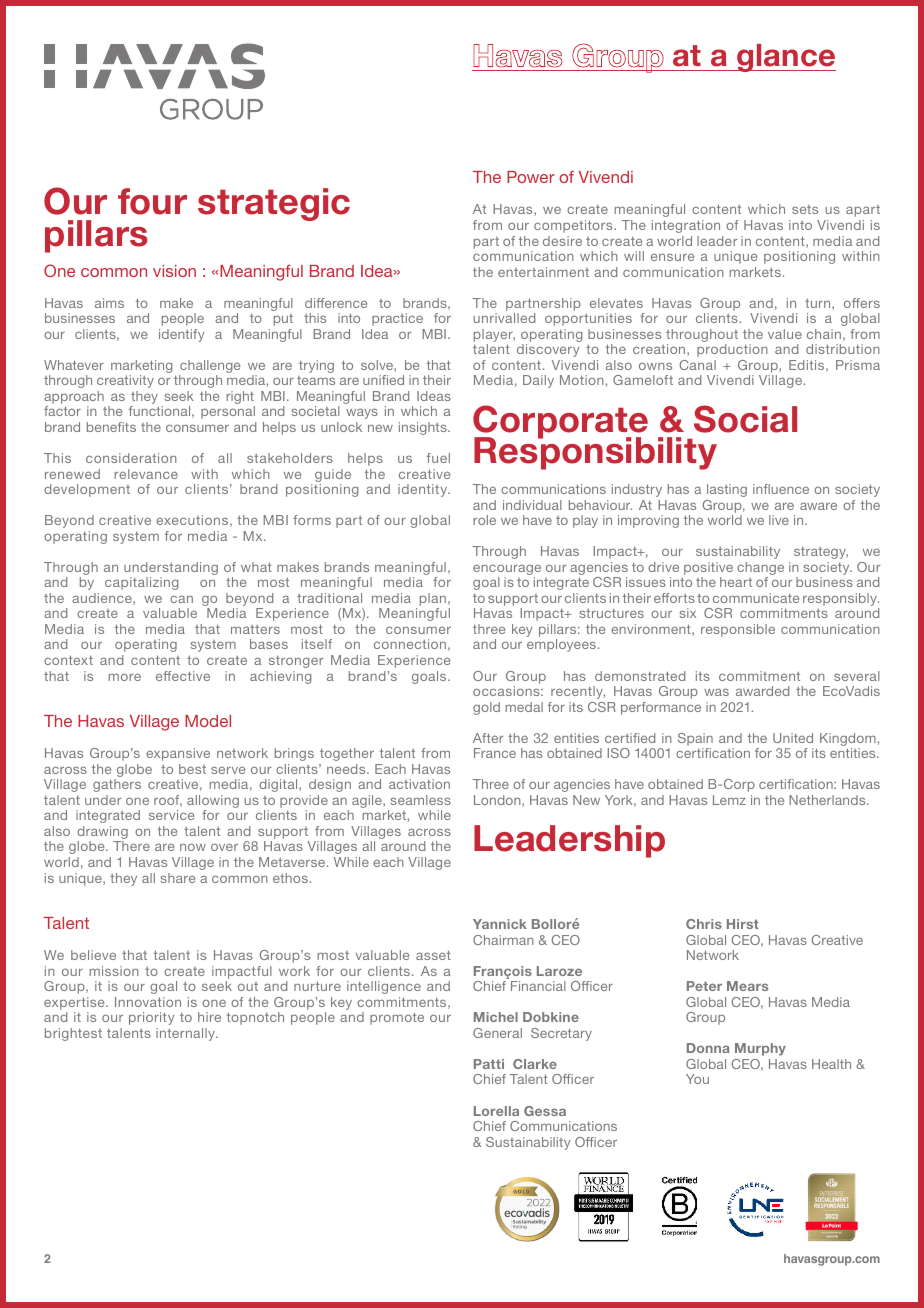 The height and width of the image is (1308, 924). What do you see at coordinates (785, 58) in the image?
I see `glance` at bounding box center [785, 58].
